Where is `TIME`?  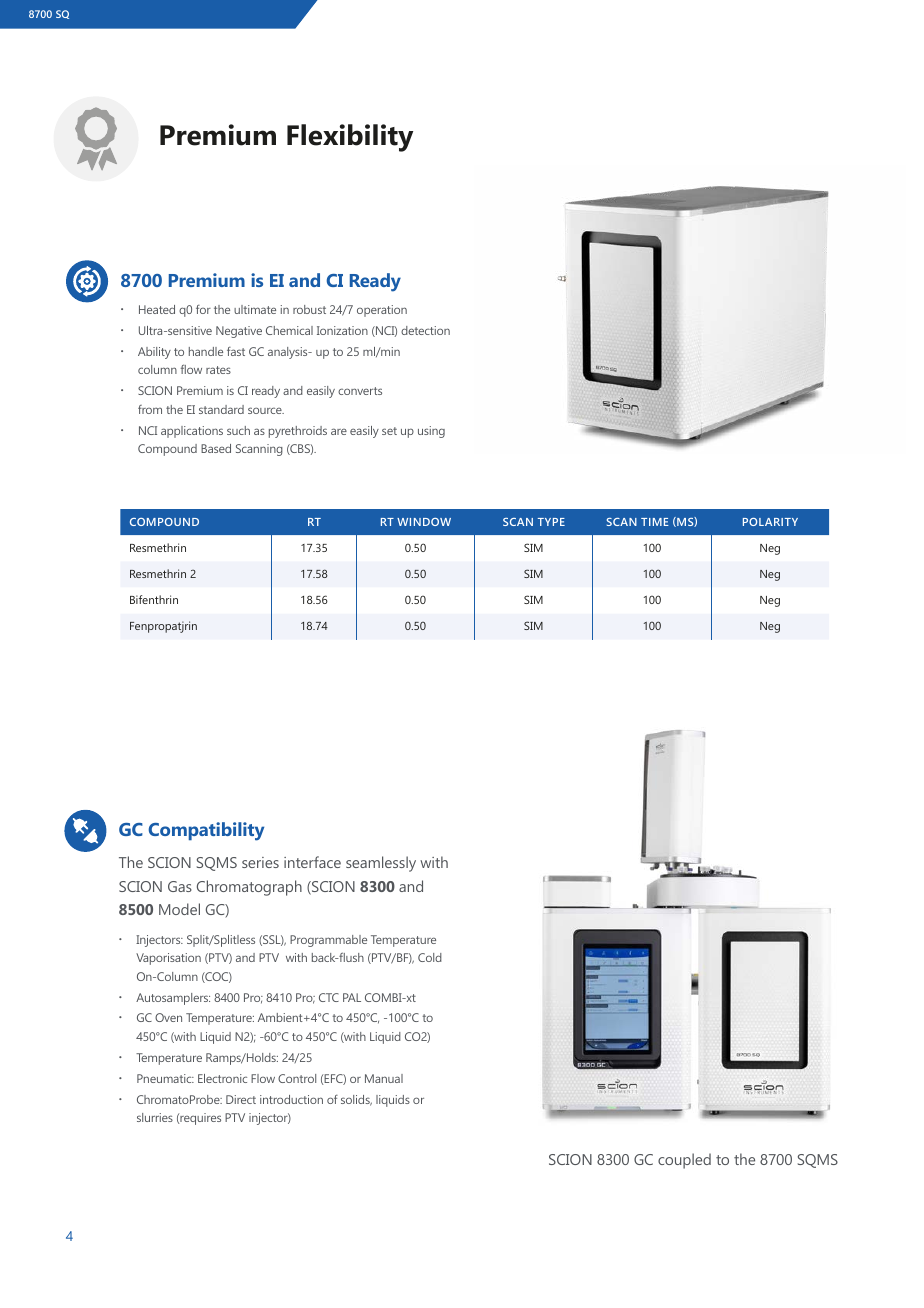
TIME is located at coordinates (655, 522).
